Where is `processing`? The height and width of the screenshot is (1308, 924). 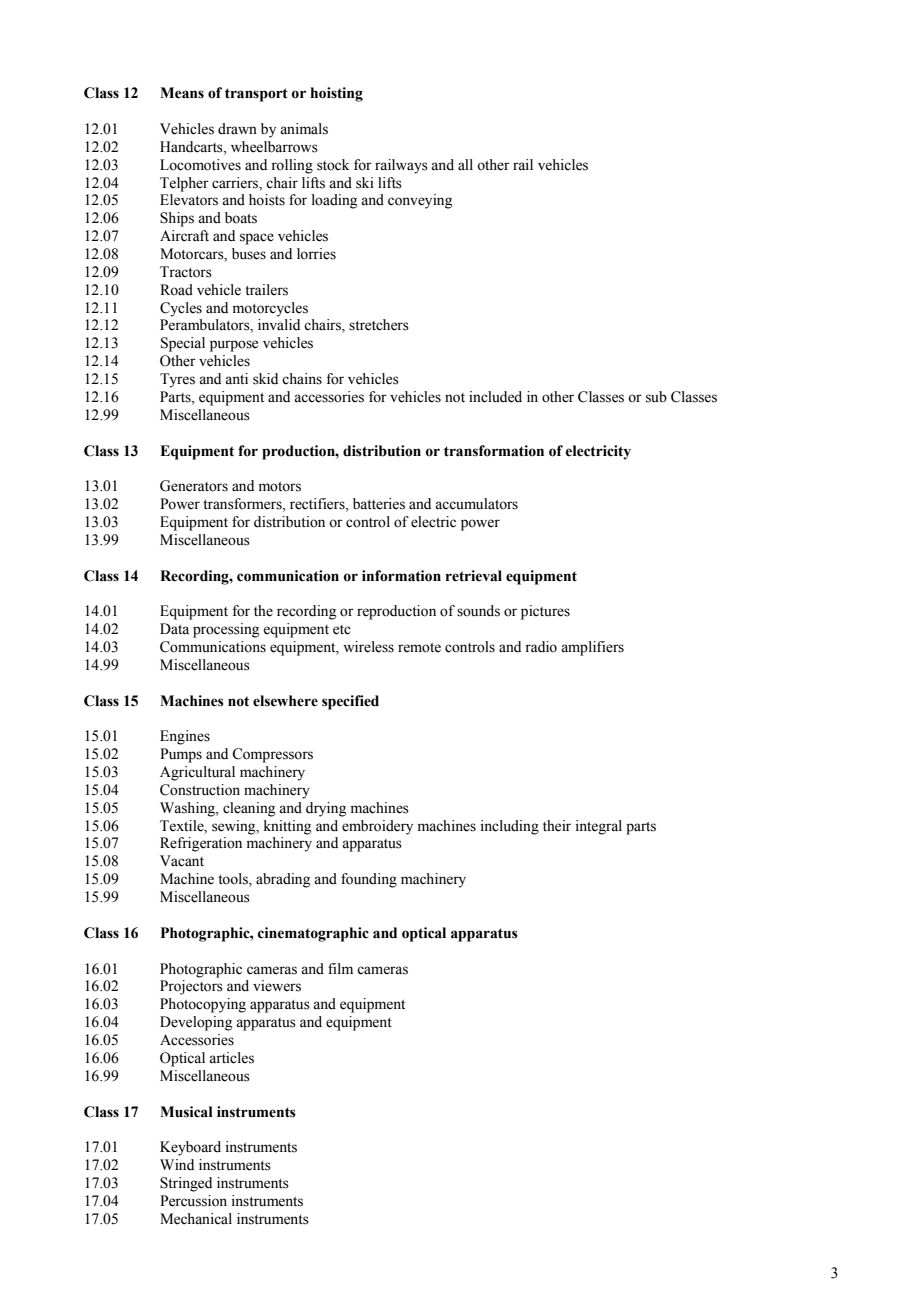 processing is located at coordinates (226, 630).
